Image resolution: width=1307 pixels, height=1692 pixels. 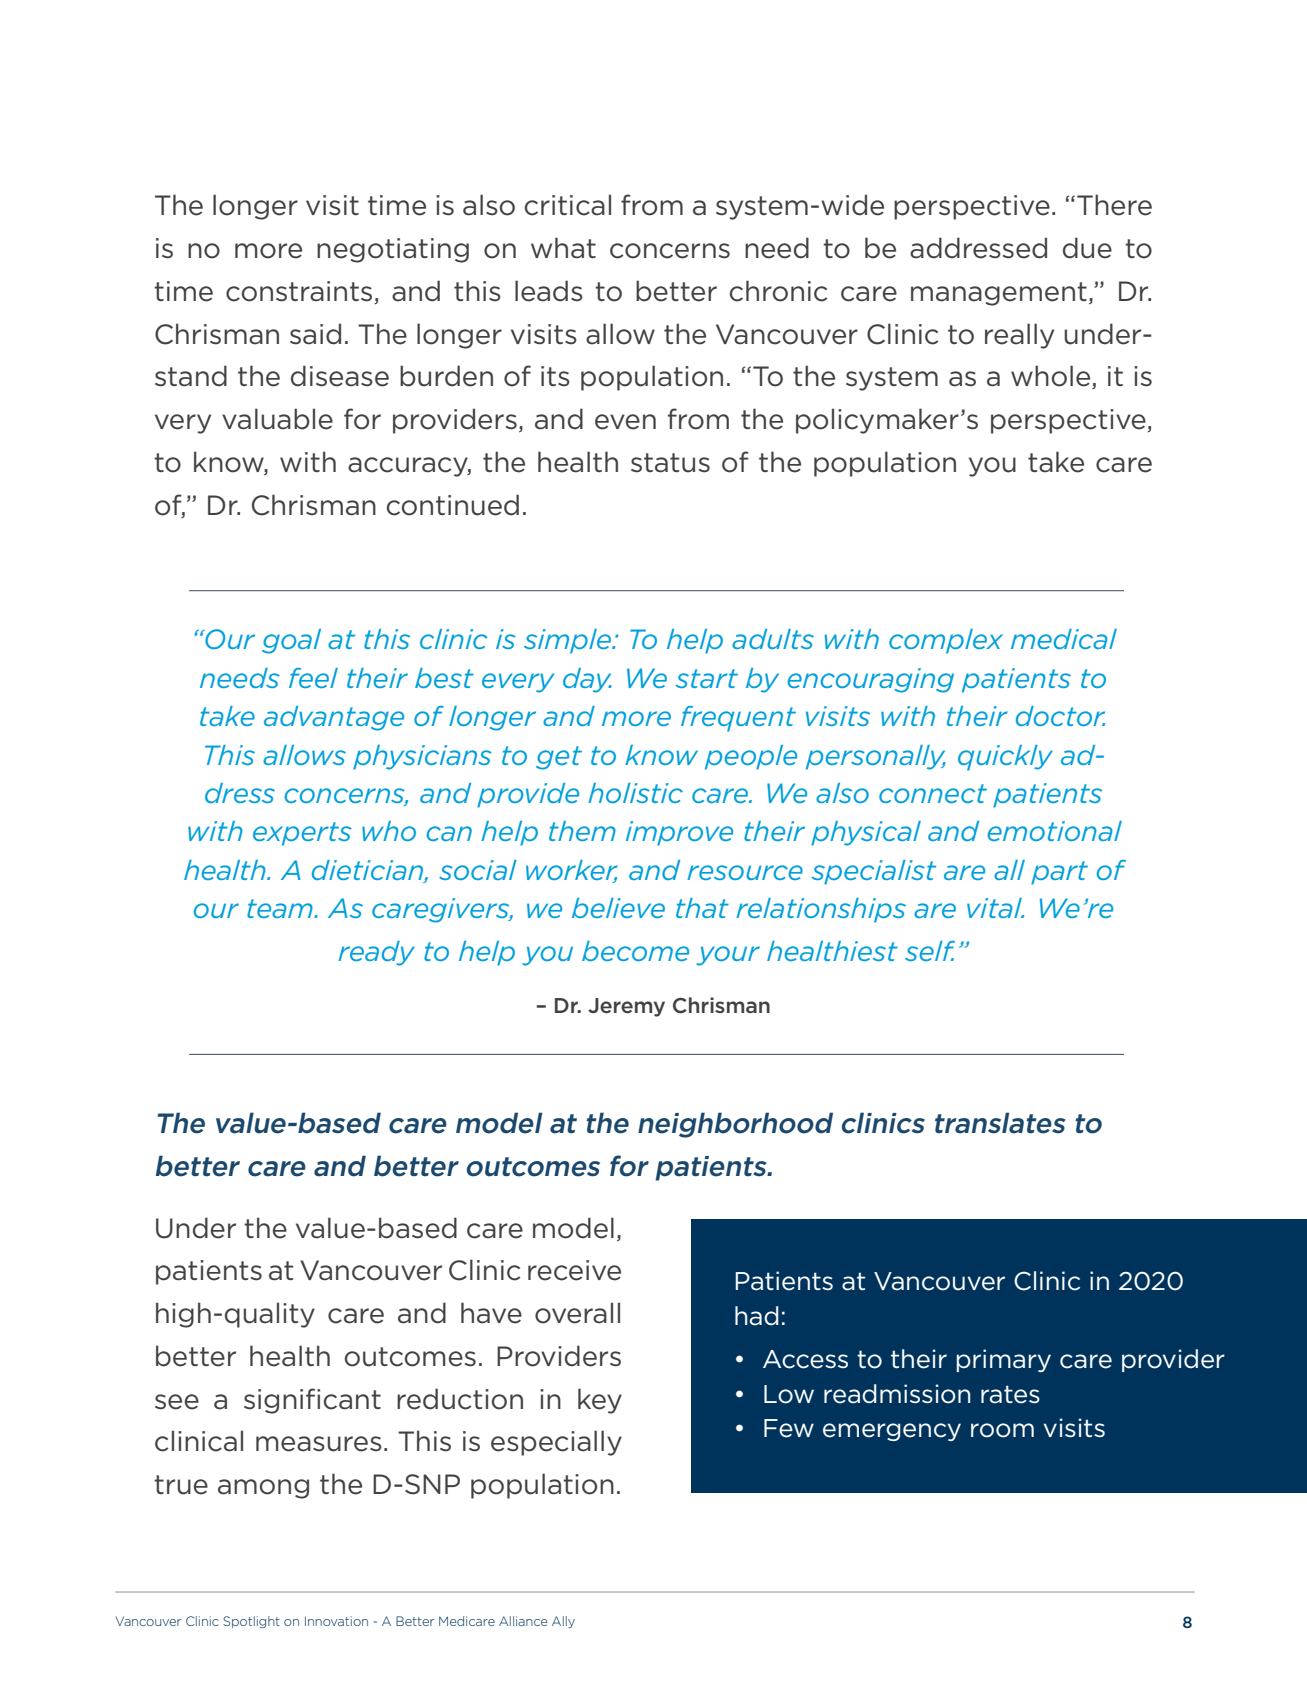 I want to click on Alliance, so click(x=523, y=1621).
